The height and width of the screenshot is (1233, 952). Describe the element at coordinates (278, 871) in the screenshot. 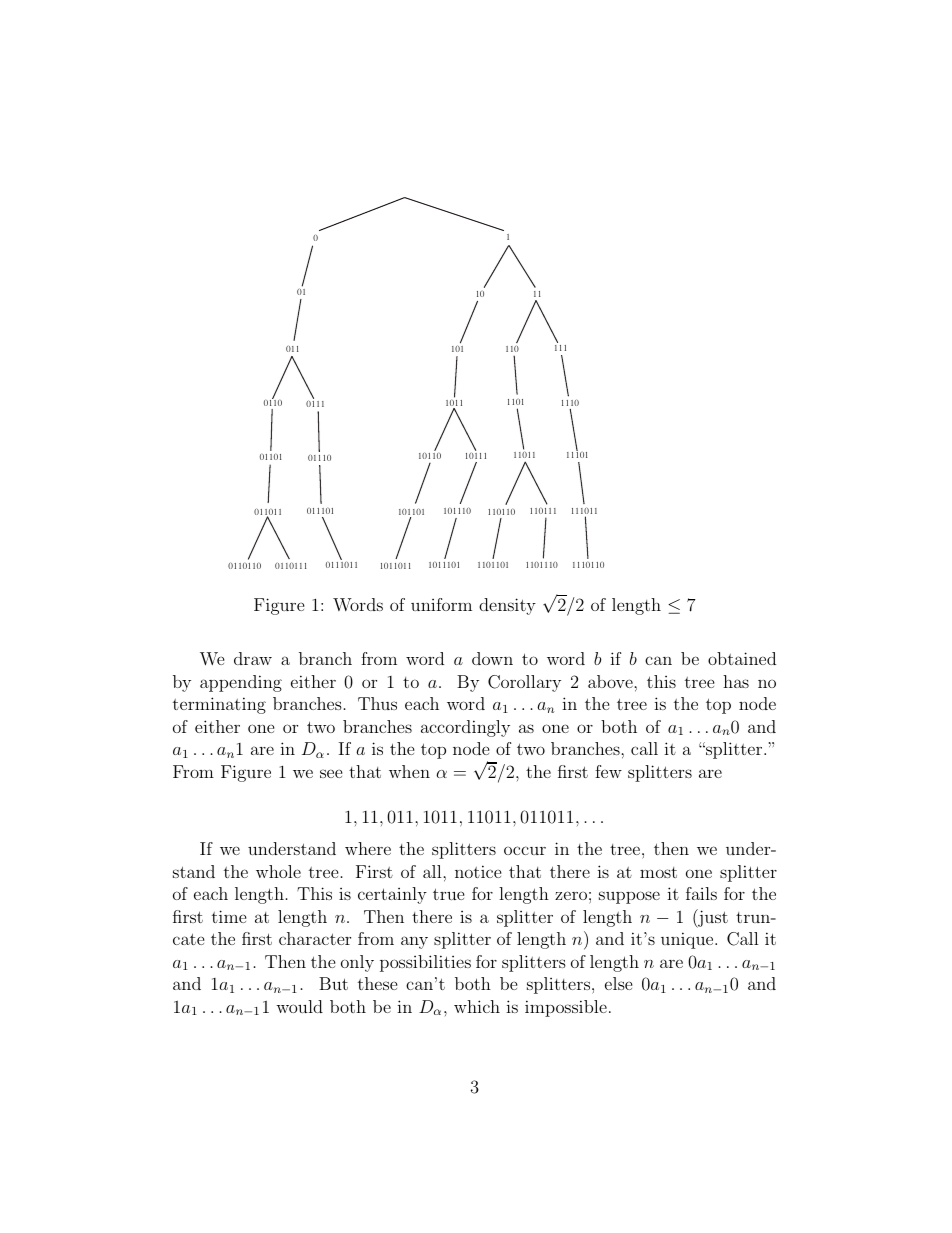

I see `whole` at that location.
